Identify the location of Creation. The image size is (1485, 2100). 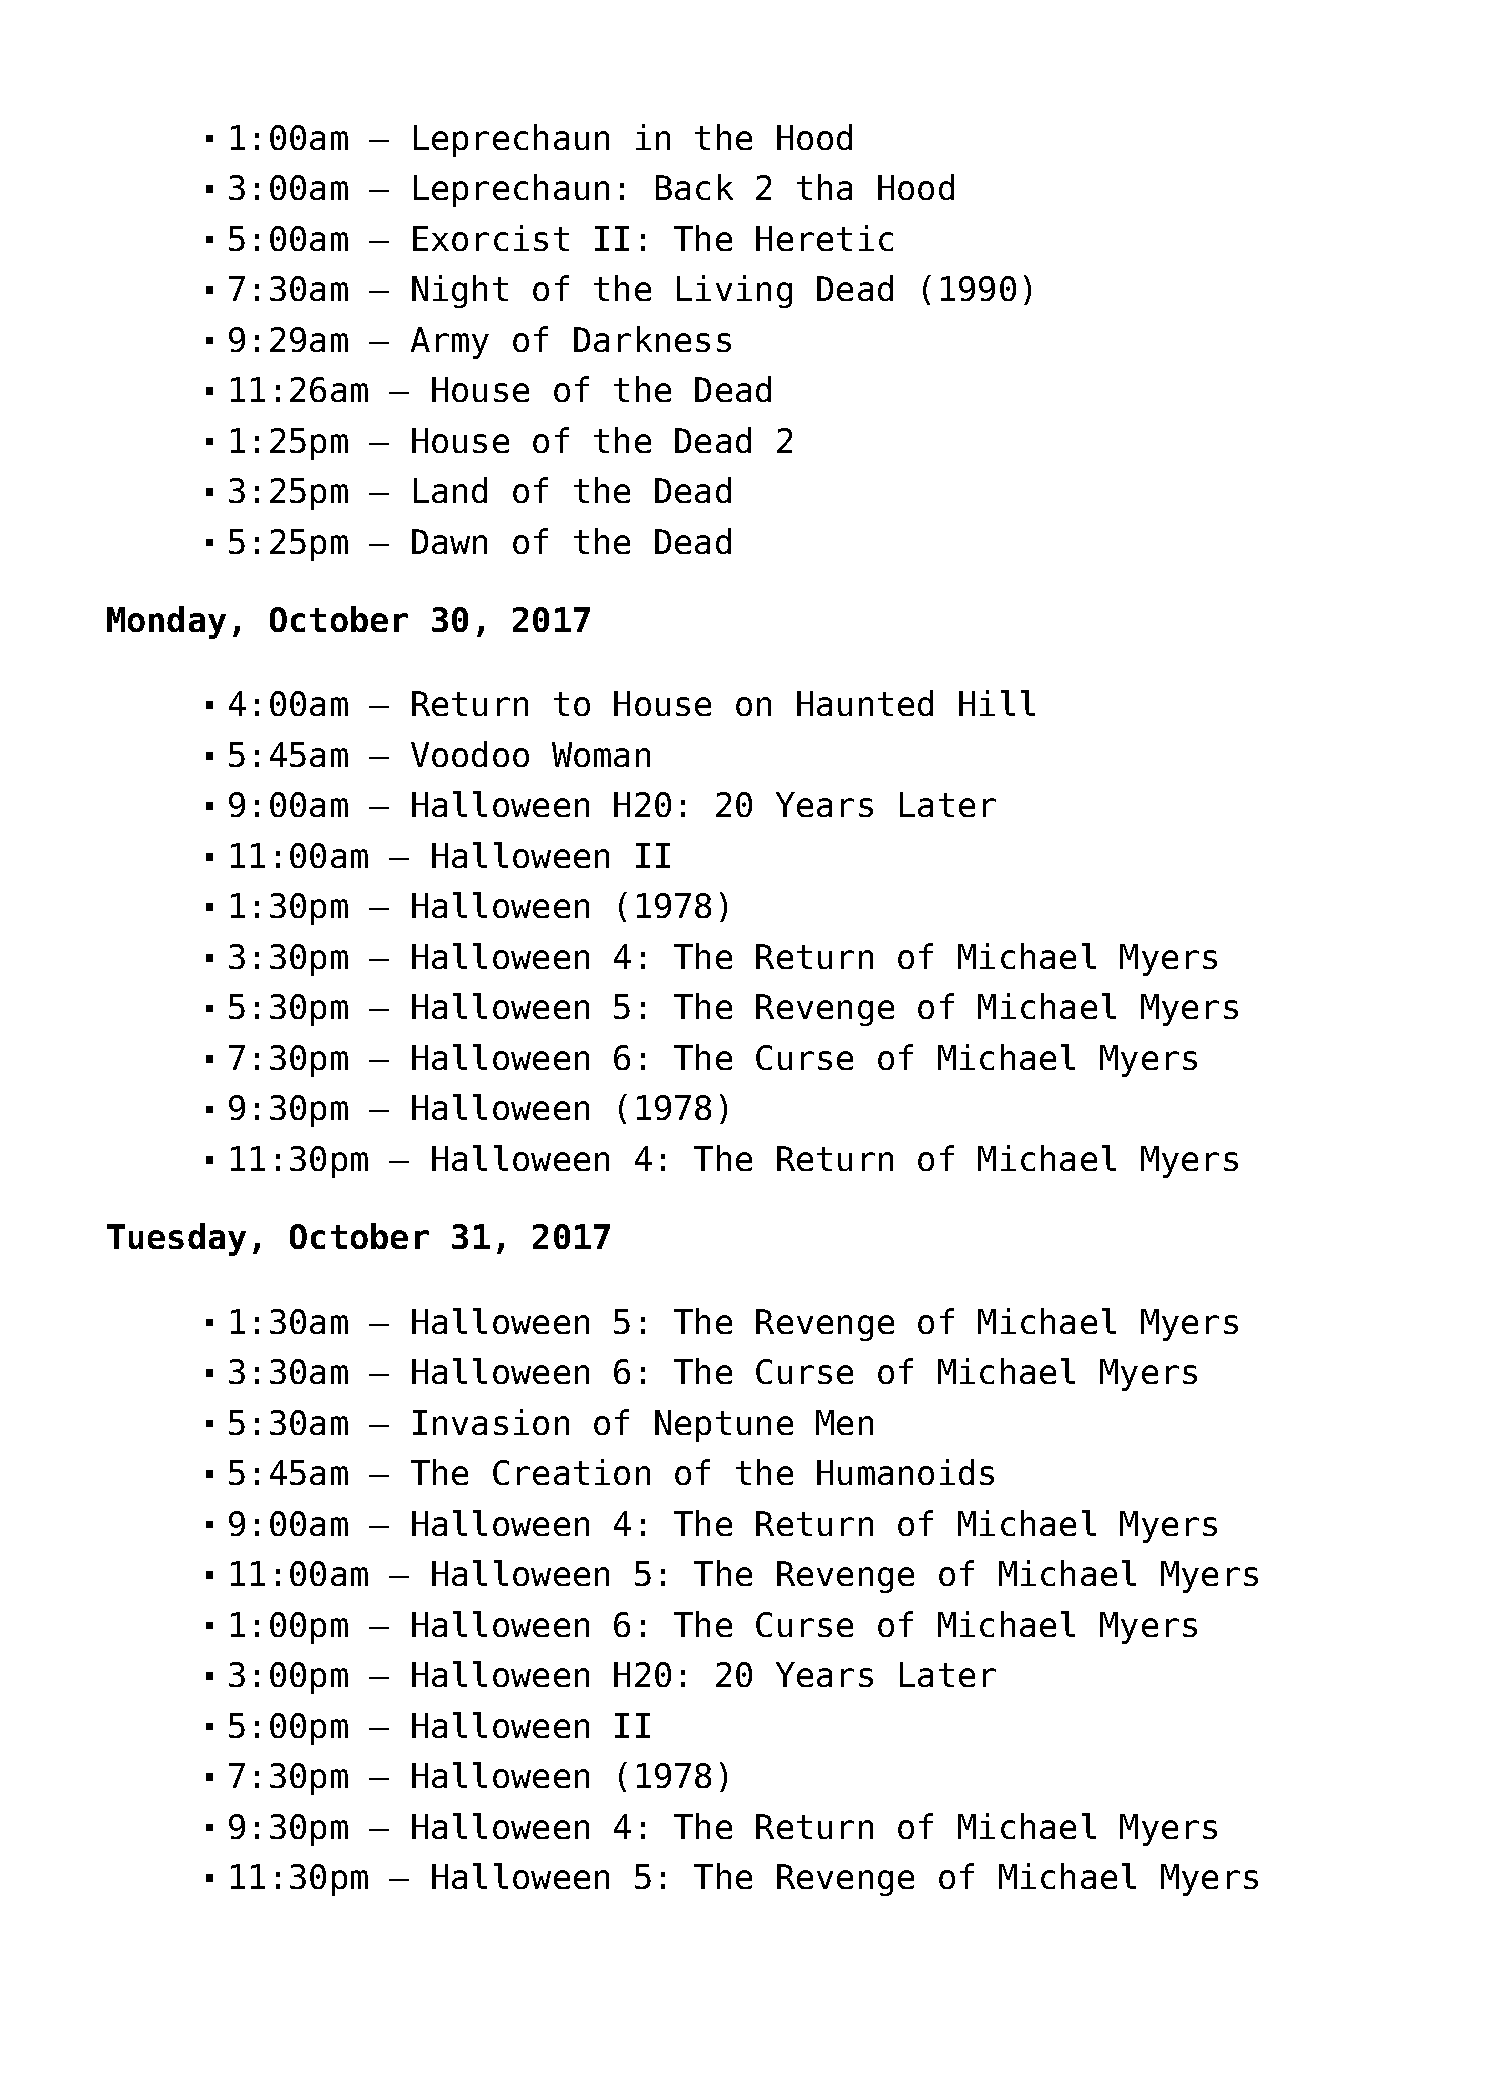
(571, 1472).
